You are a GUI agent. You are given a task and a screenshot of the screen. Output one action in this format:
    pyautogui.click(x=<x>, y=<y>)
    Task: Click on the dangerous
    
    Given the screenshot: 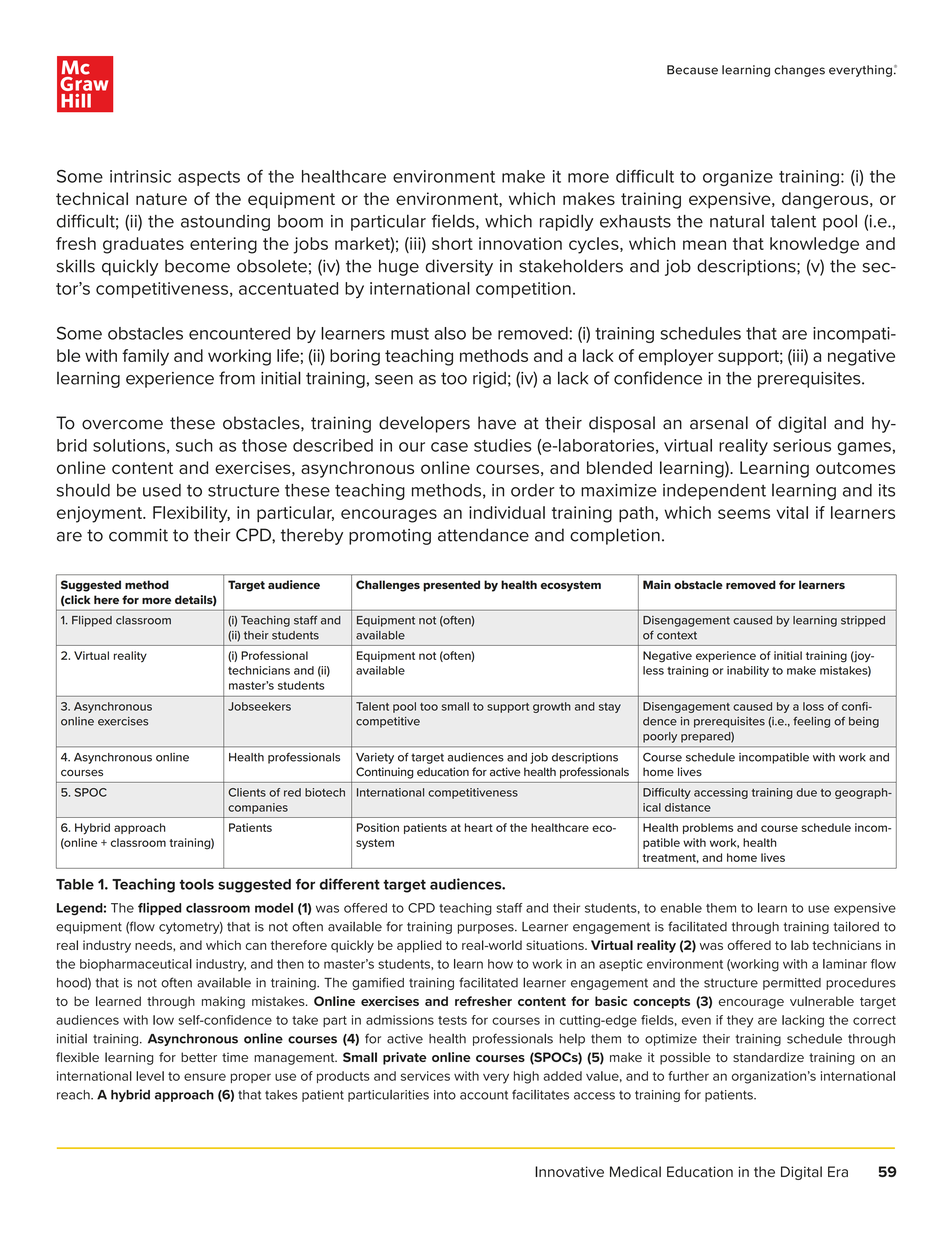 What is the action you would take?
    pyautogui.click(x=826, y=200)
